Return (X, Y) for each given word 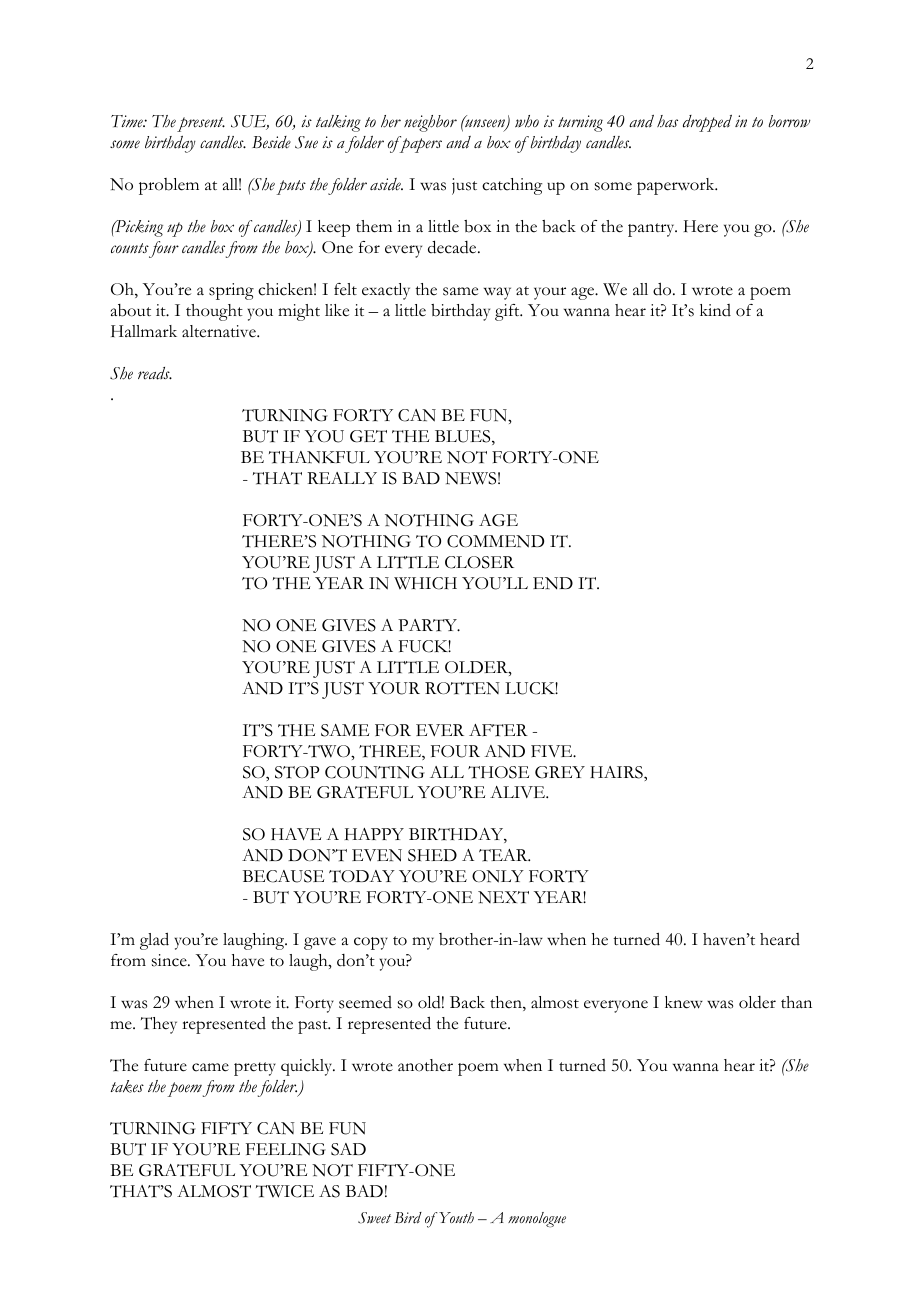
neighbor (430, 123)
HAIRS (617, 772)
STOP (297, 772)
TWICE (285, 1191)
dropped (707, 123)
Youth (456, 1217)
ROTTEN (462, 688)
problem (169, 186)
